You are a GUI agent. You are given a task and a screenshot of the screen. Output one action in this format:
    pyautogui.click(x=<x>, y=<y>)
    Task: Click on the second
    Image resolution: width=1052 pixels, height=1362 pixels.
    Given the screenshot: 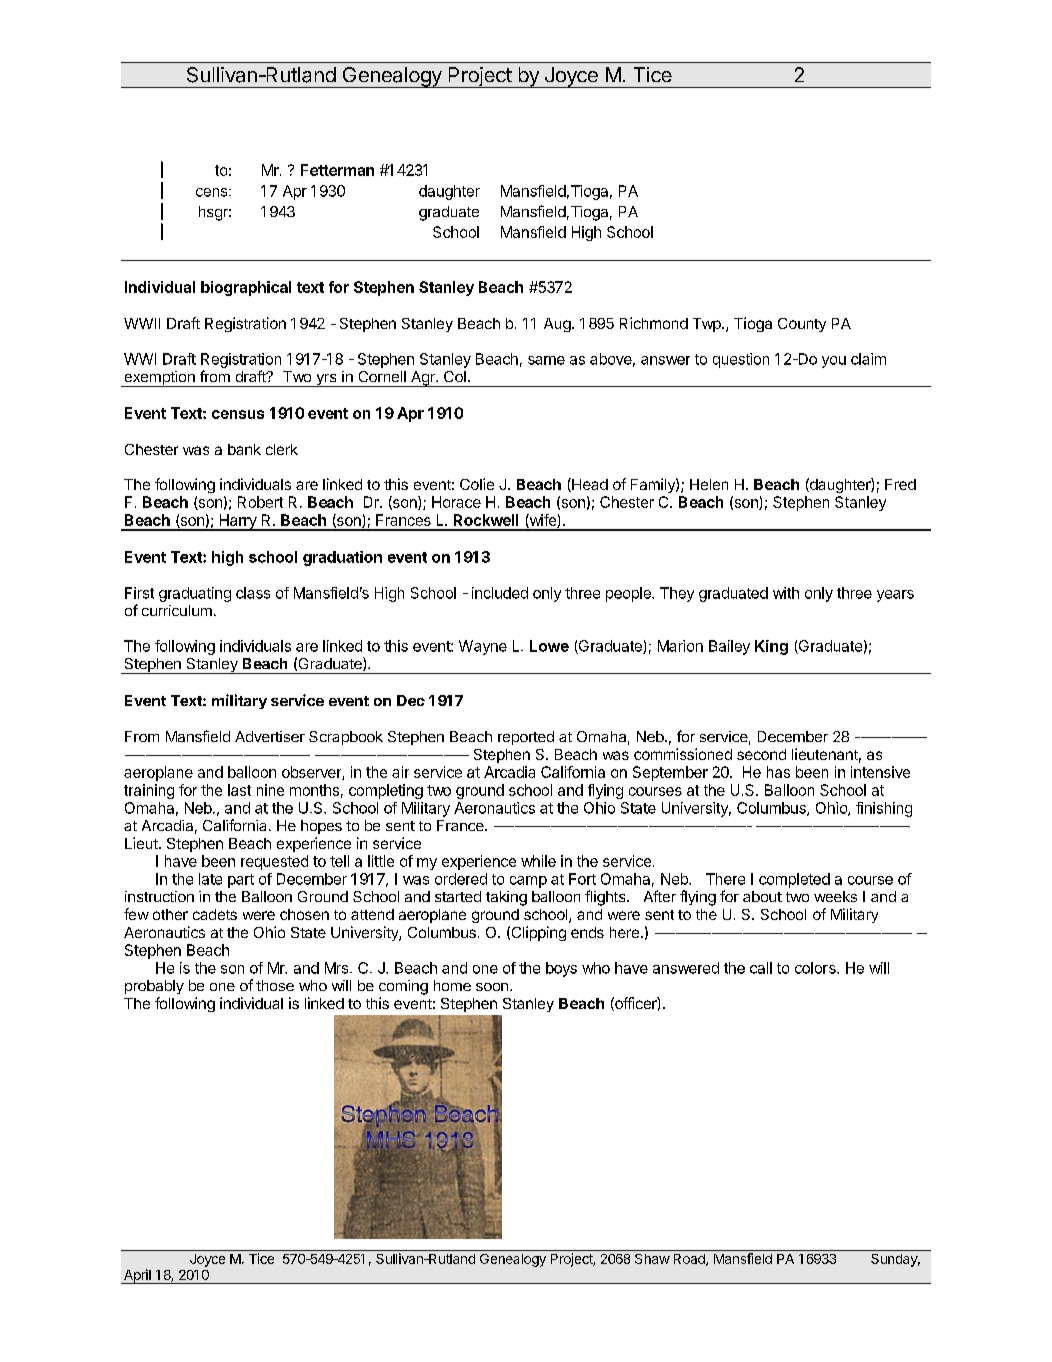 What is the action you would take?
    pyautogui.click(x=761, y=754)
